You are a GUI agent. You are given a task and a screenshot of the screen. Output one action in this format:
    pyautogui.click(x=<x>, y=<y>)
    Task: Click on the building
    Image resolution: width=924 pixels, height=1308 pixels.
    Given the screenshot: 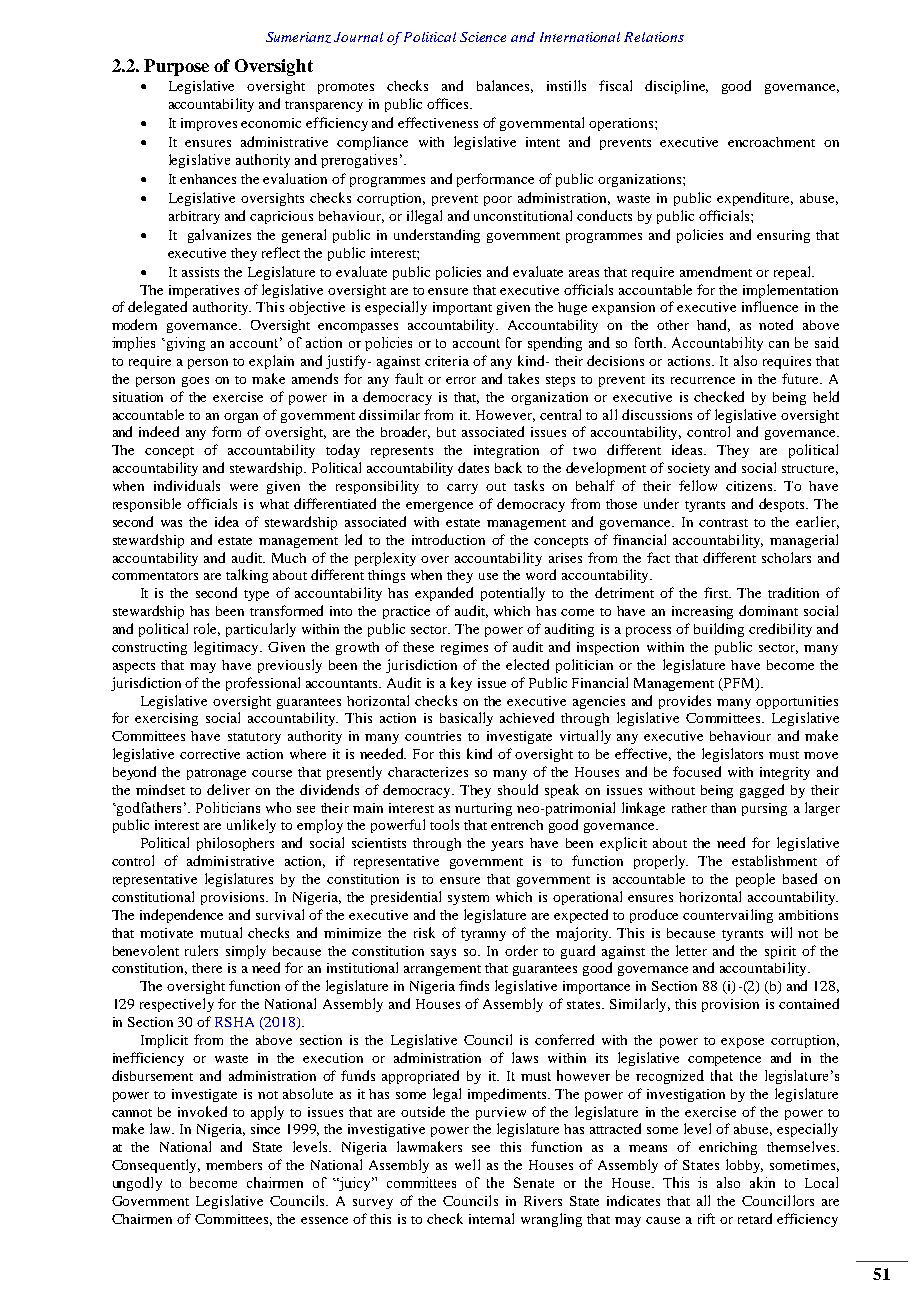 What is the action you would take?
    pyautogui.click(x=719, y=630)
